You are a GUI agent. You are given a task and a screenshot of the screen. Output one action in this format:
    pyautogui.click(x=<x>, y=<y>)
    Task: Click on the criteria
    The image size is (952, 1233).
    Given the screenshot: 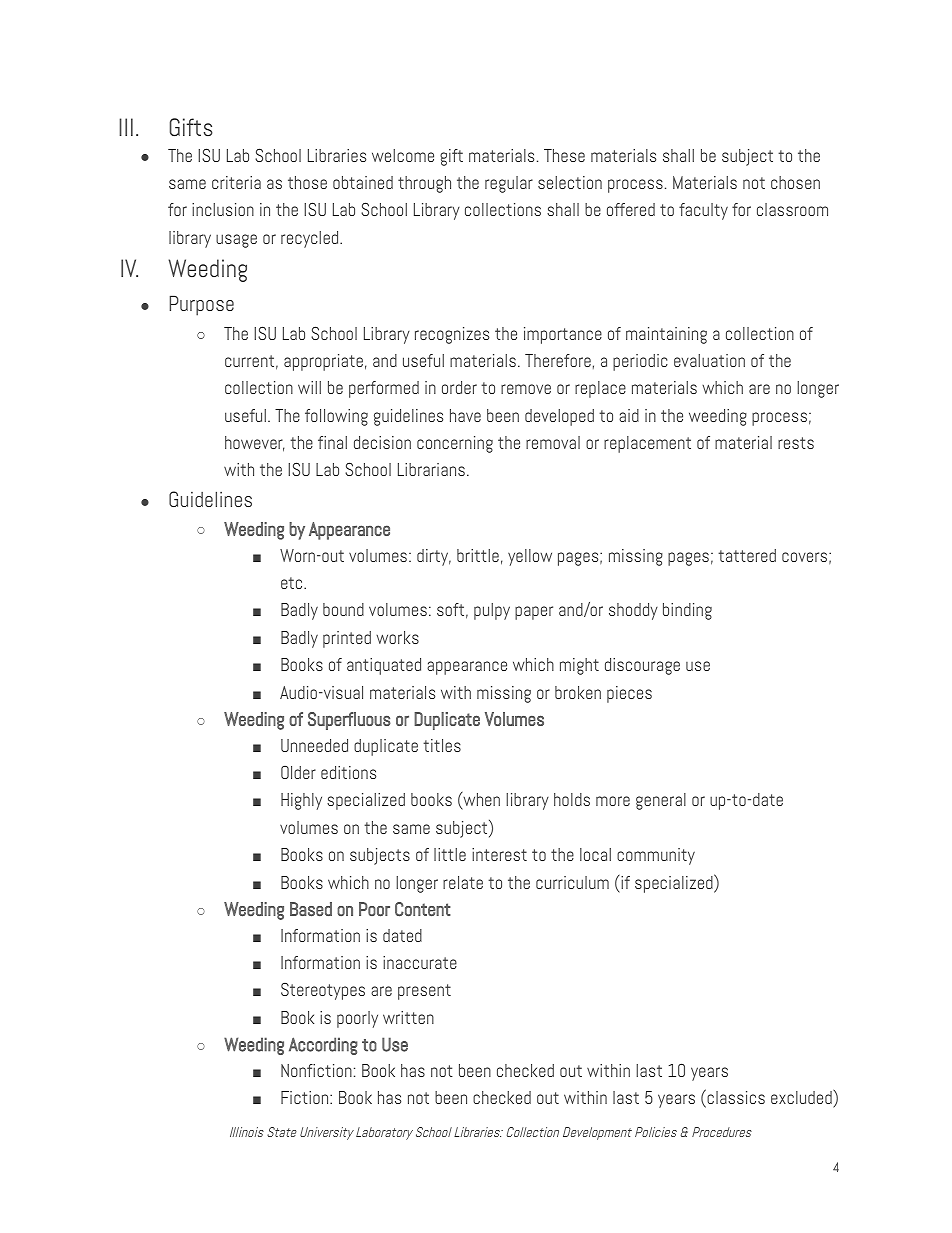 What is the action you would take?
    pyautogui.click(x=236, y=182)
